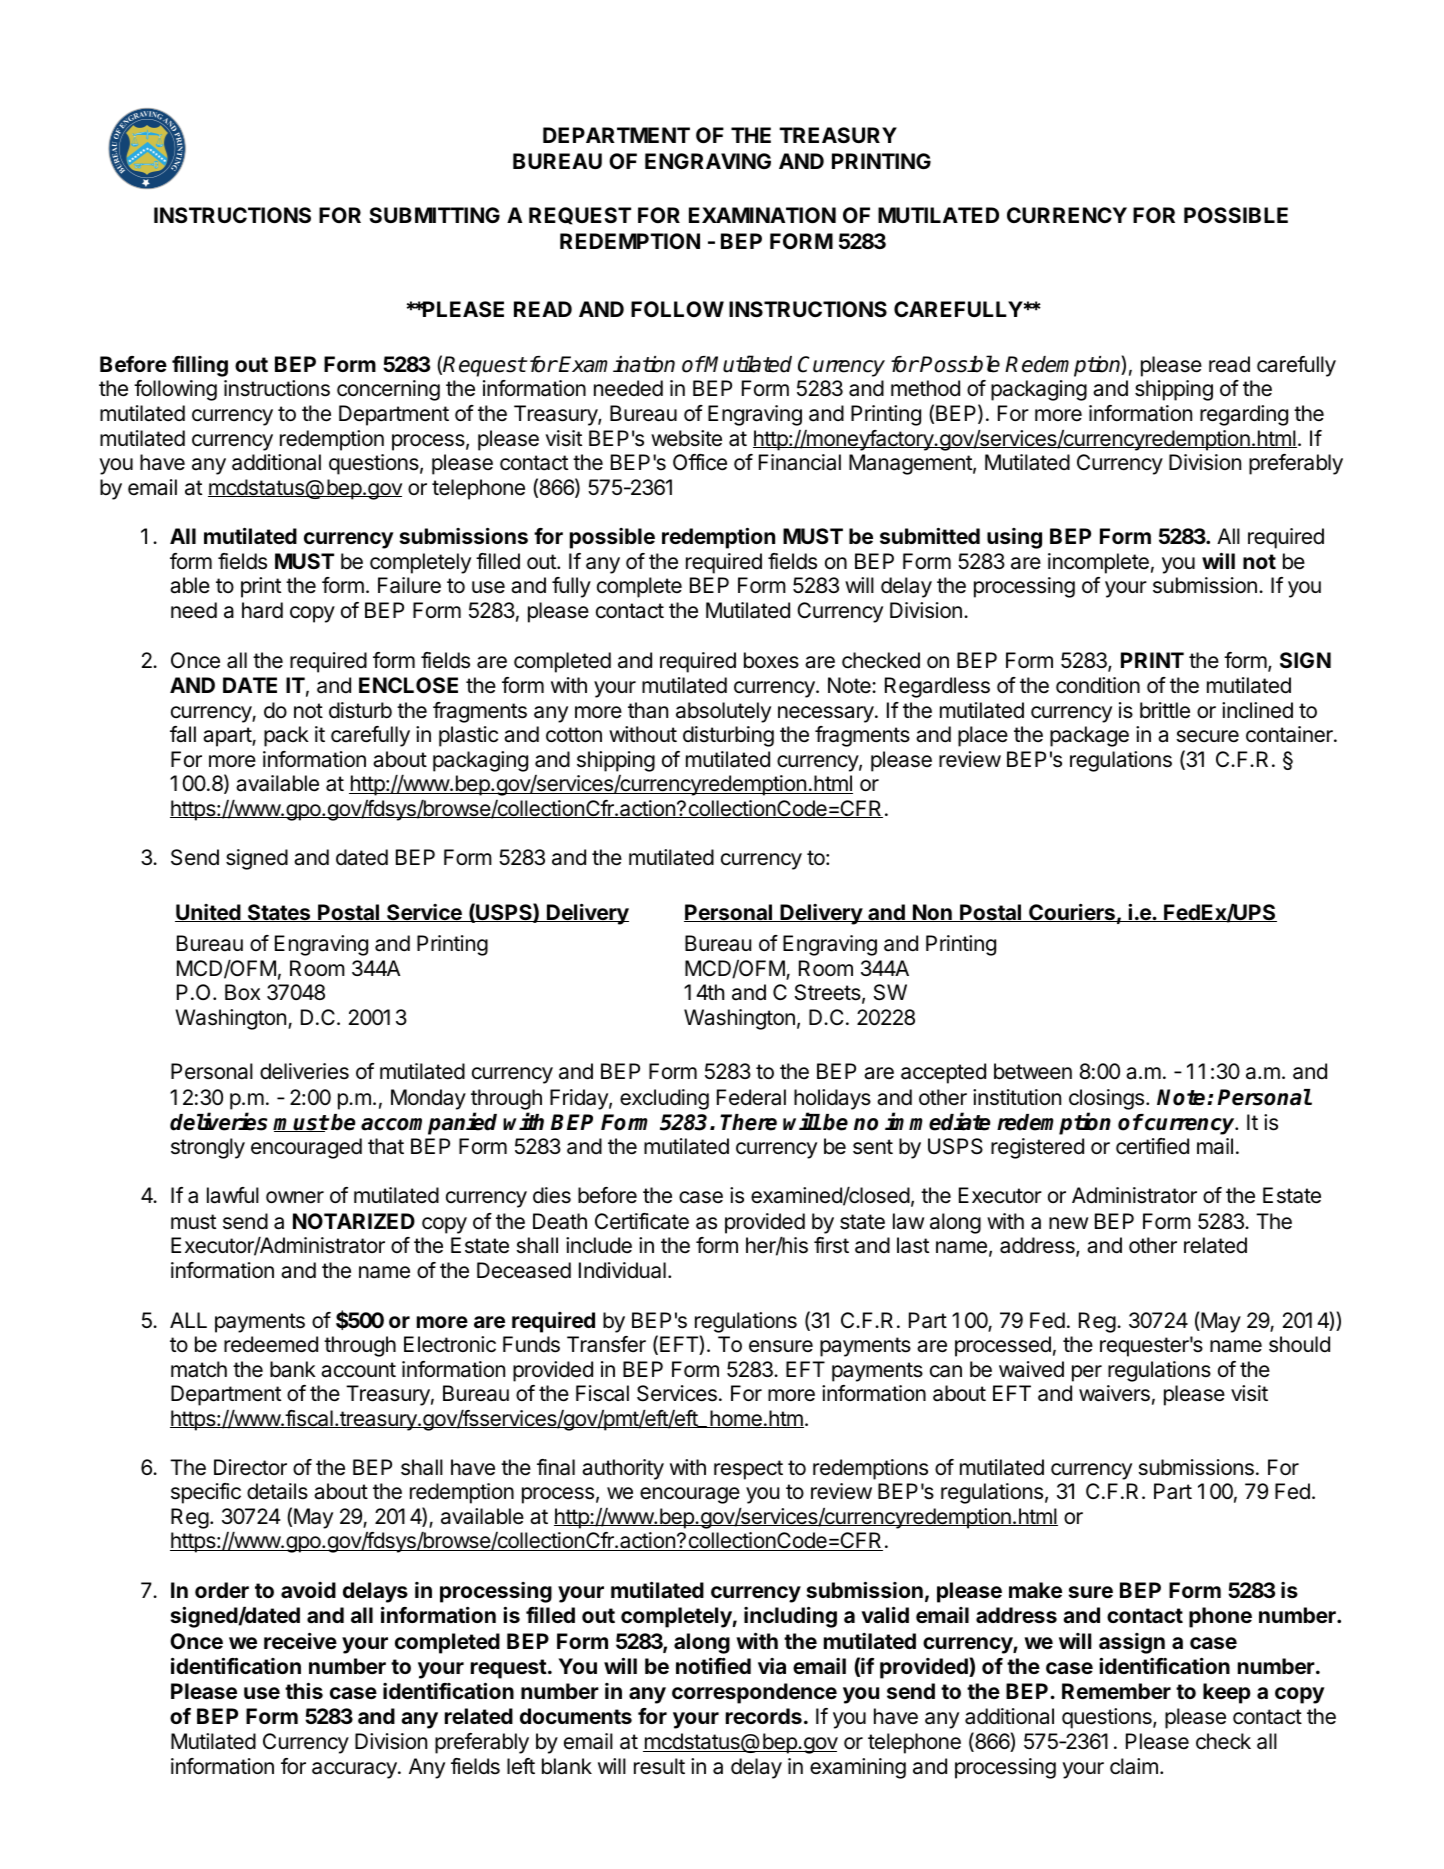  What do you see at coordinates (304, 1690) in the screenshot?
I see `this` at bounding box center [304, 1690].
